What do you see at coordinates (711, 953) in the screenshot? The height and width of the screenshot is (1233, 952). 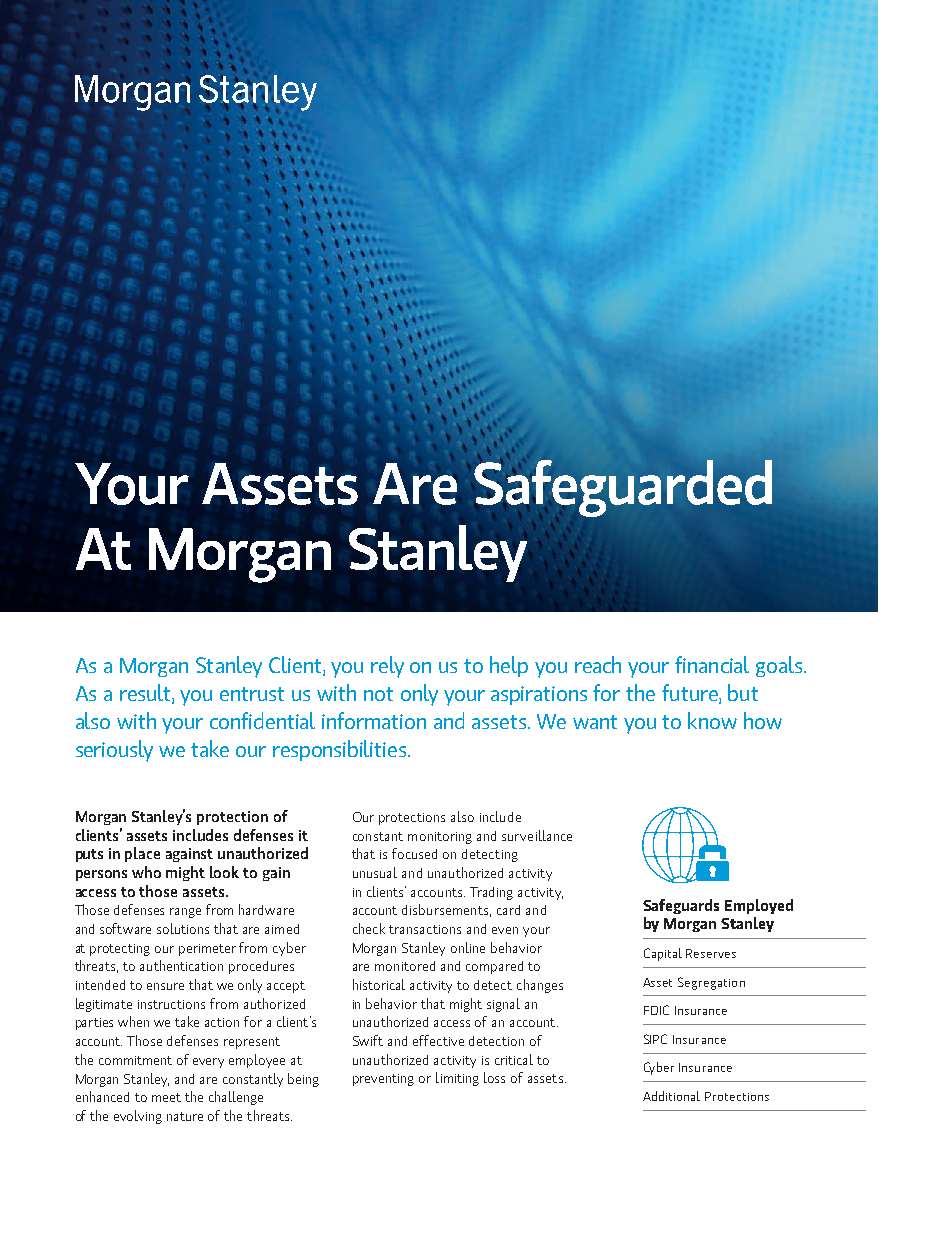 I see `Reserves` at bounding box center [711, 953].
